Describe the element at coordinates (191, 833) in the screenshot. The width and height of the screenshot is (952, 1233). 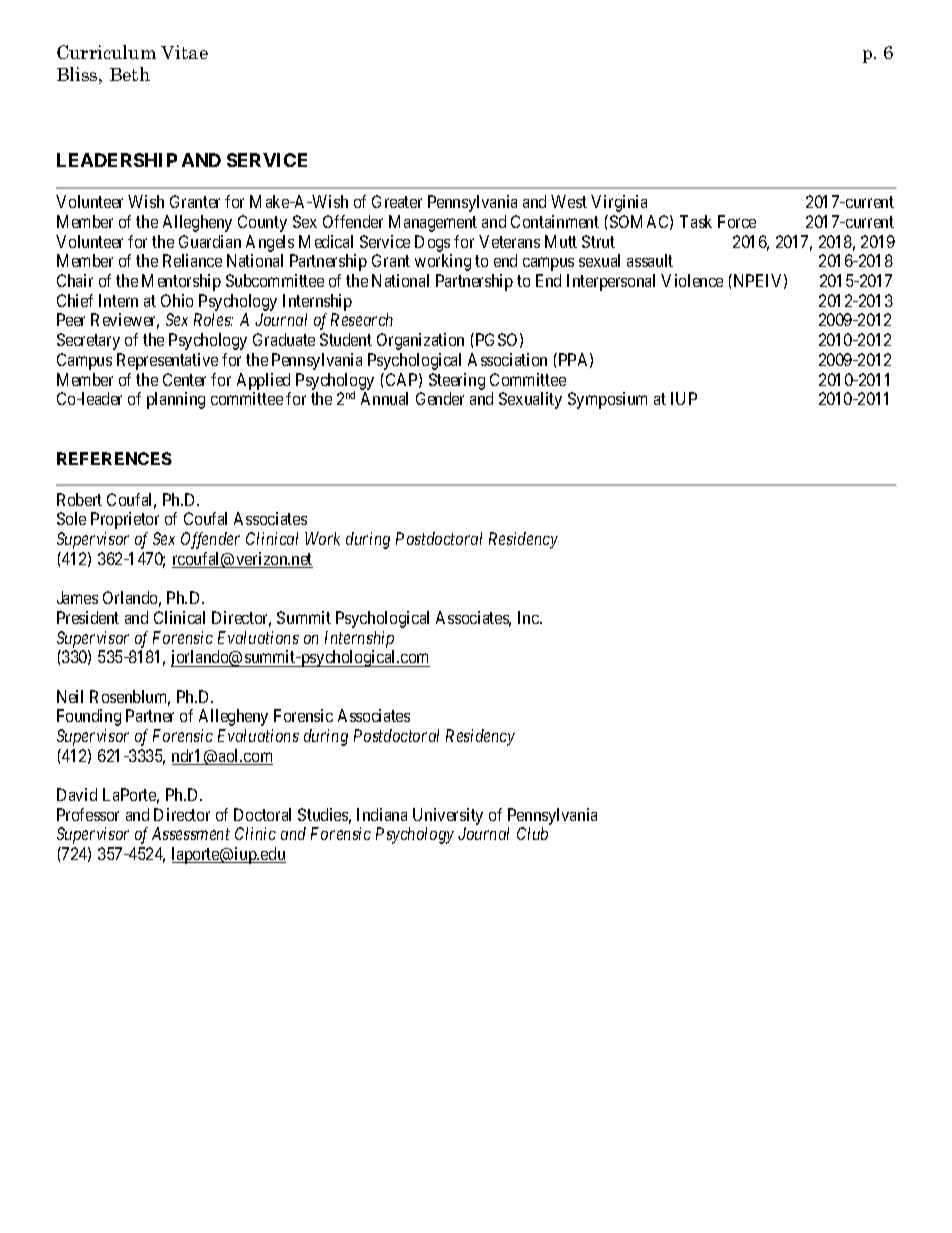
I see `Assessment` at that location.
